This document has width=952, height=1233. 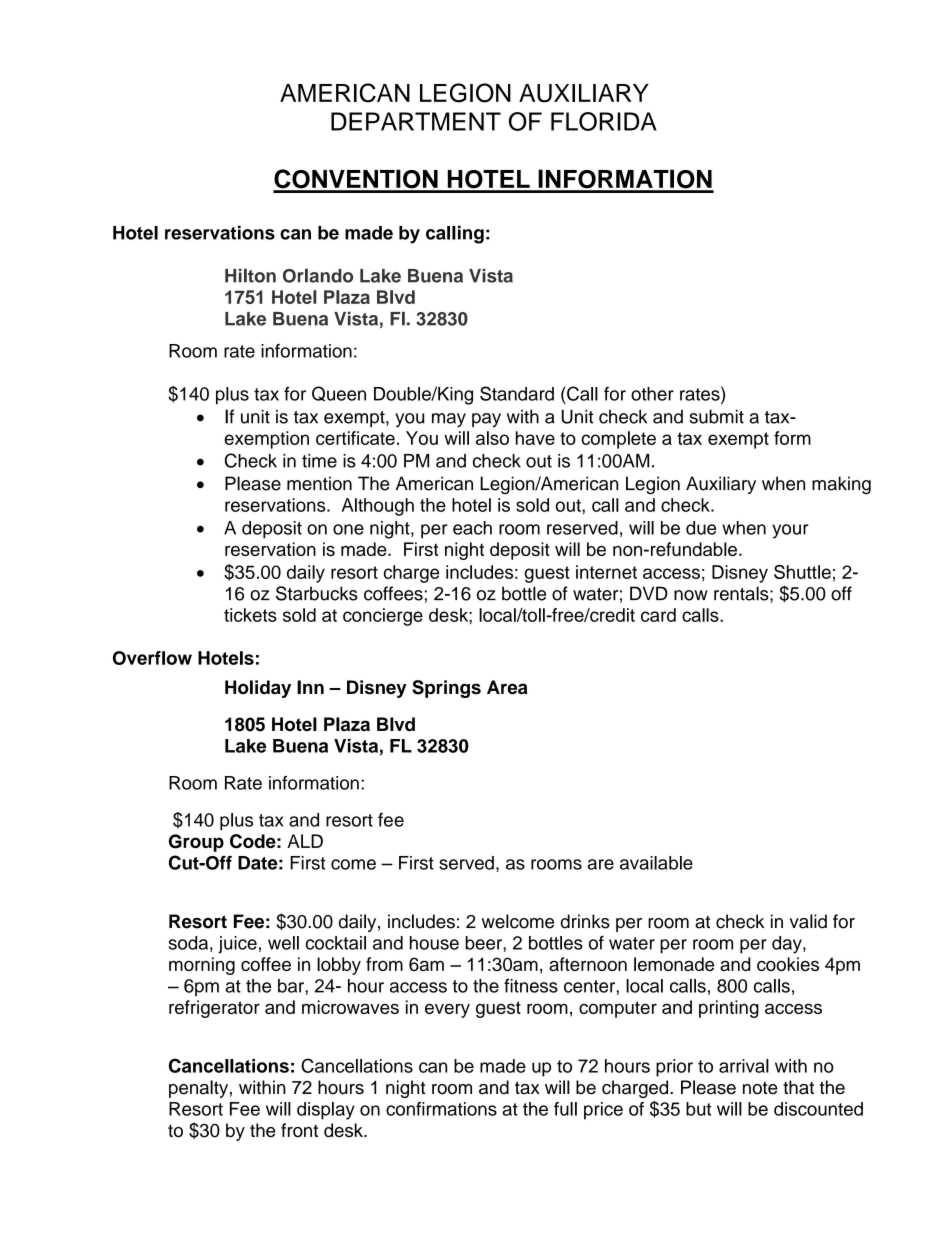 What do you see at coordinates (319, 461) in the document?
I see `time` at bounding box center [319, 461].
